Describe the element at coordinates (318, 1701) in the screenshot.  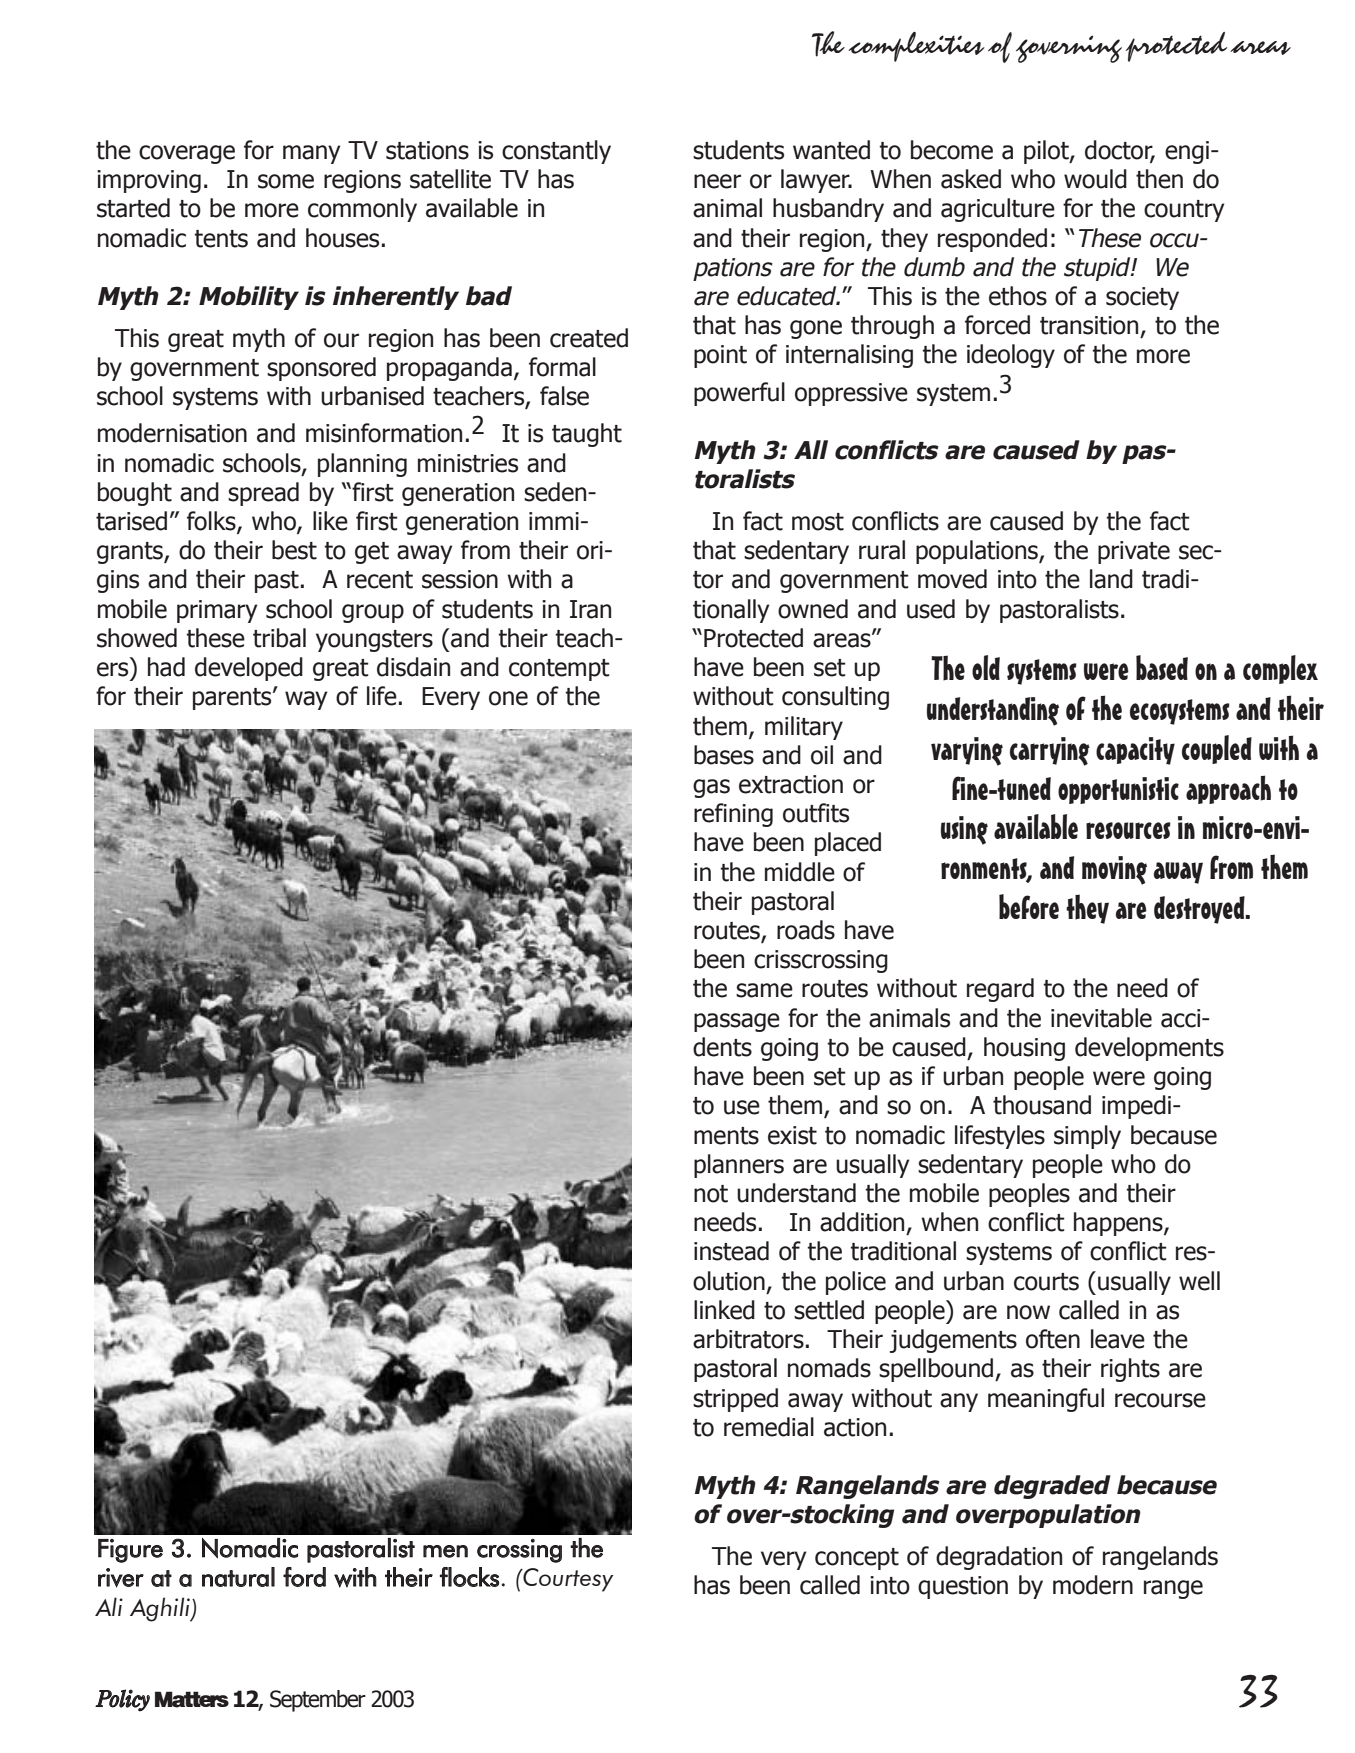
I see `September` at that location.
